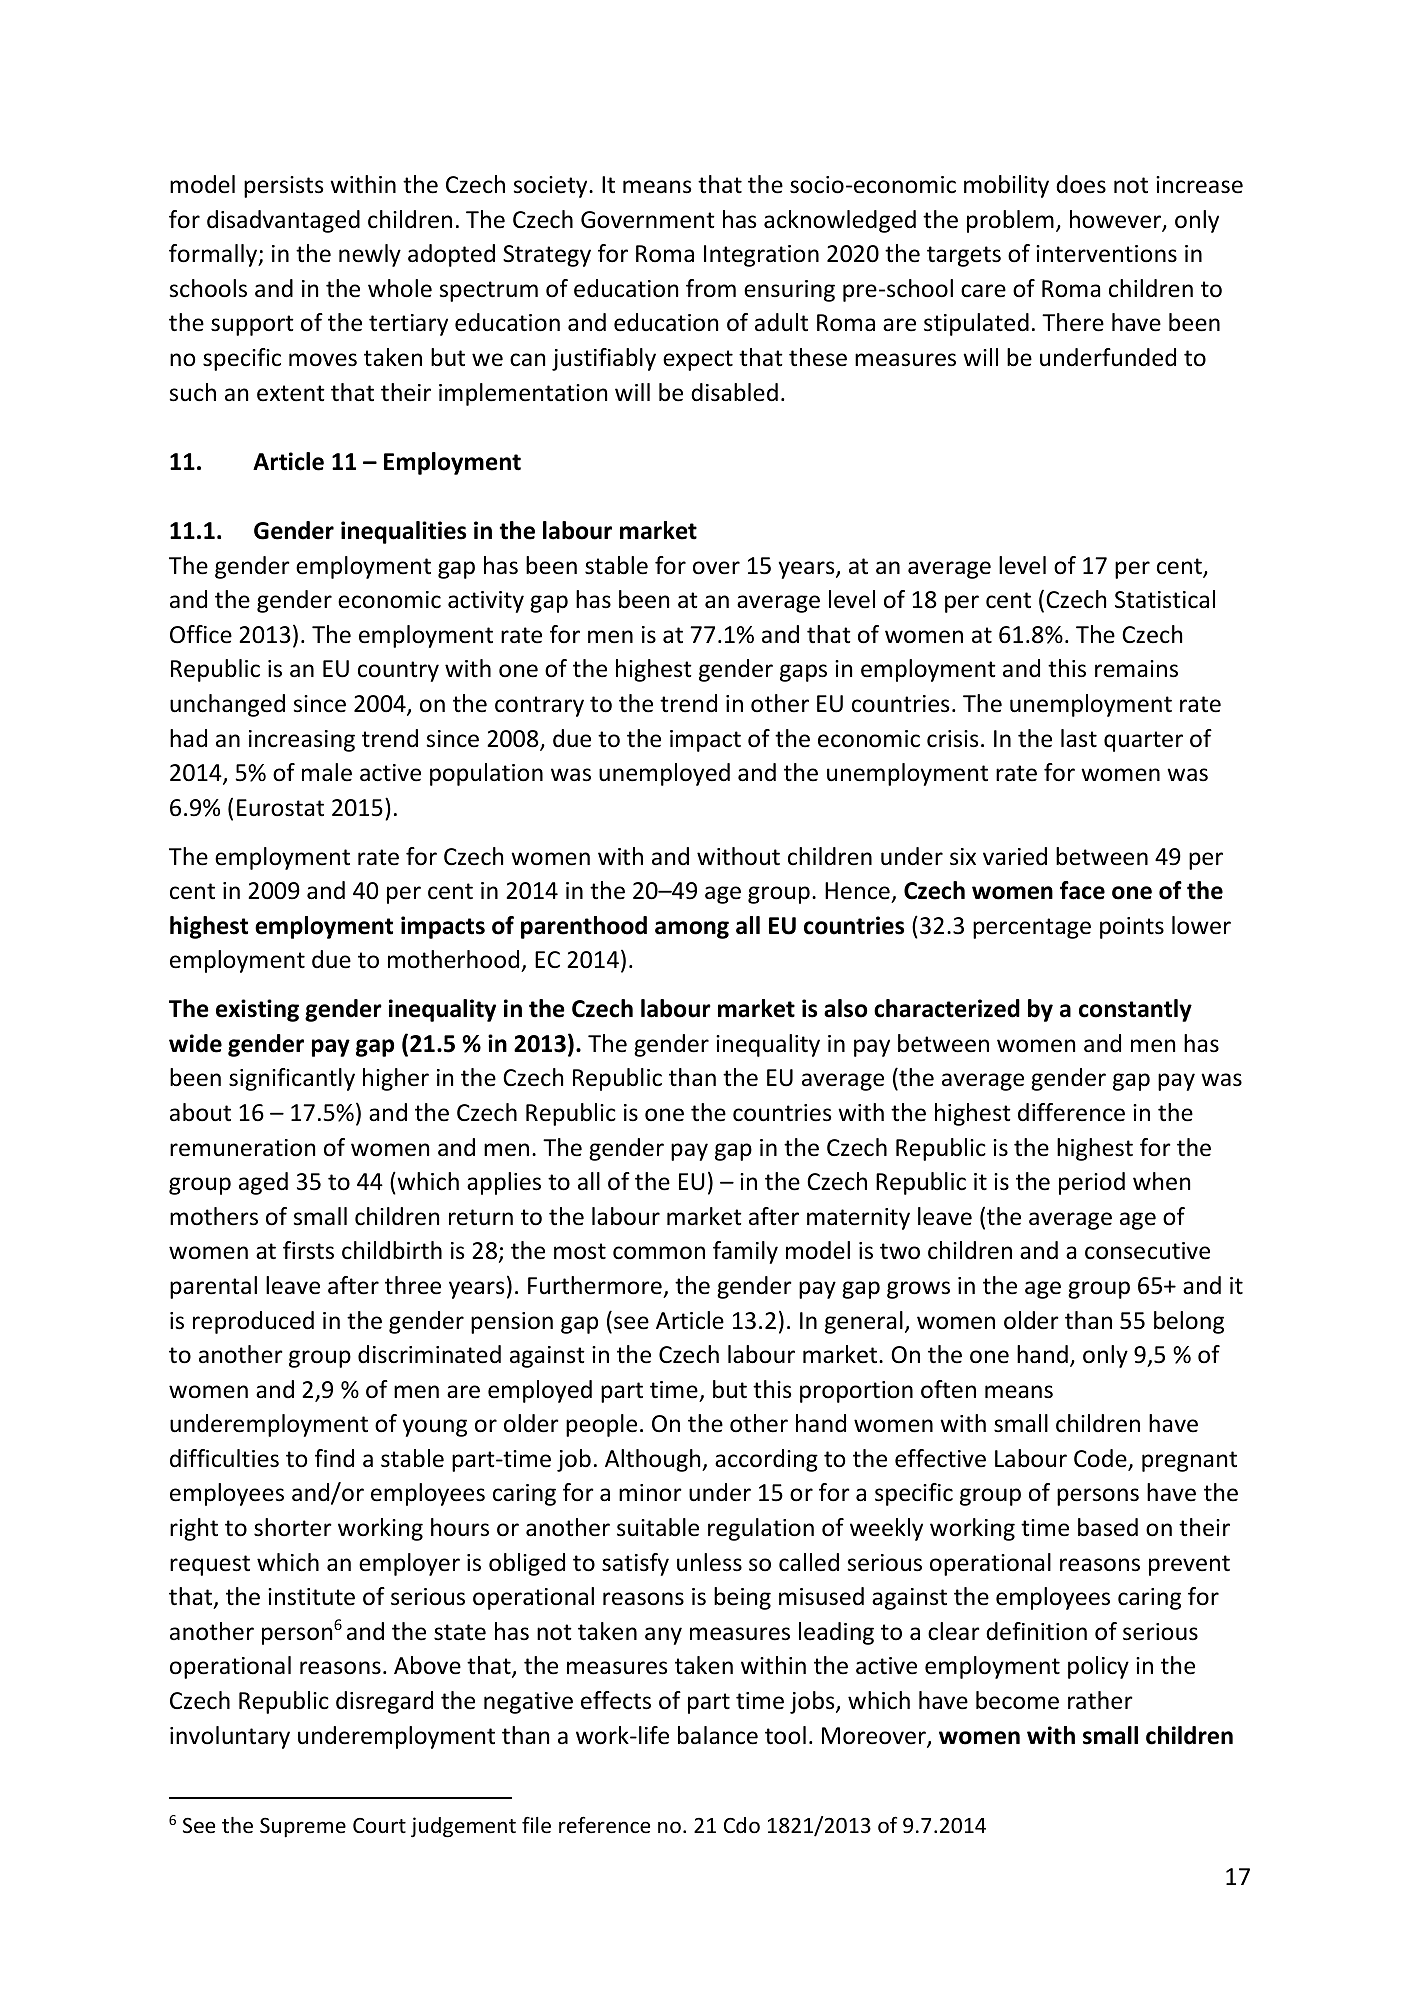 The image size is (1420, 2009). What do you see at coordinates (659, 1253) in the page?
I see `common` at bounding box center [659, 1253].
